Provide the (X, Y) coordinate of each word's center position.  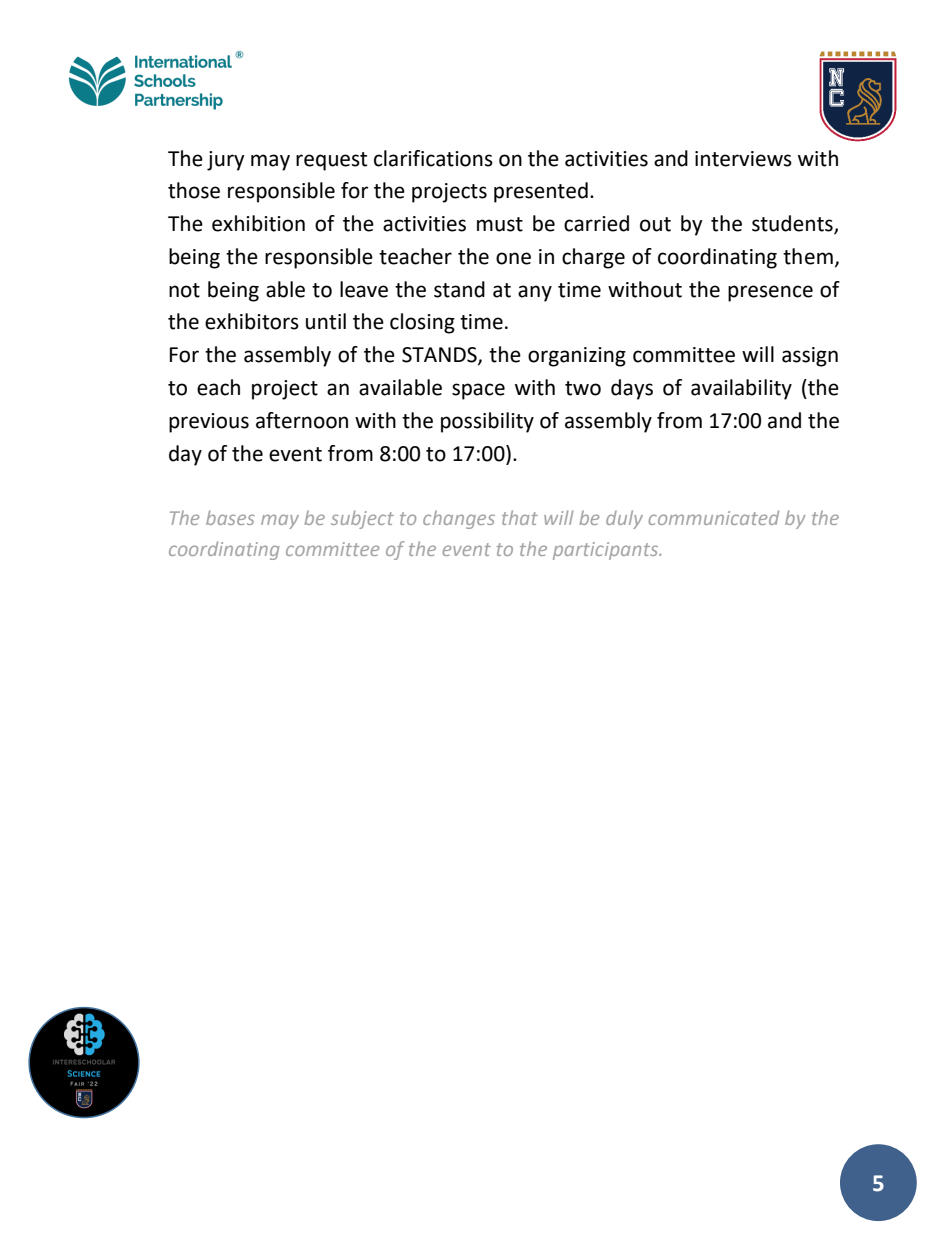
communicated (714, 517)
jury (226, 161)
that (520, 517)
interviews (743, 159)
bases (230, 517)
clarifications (433, 158)
